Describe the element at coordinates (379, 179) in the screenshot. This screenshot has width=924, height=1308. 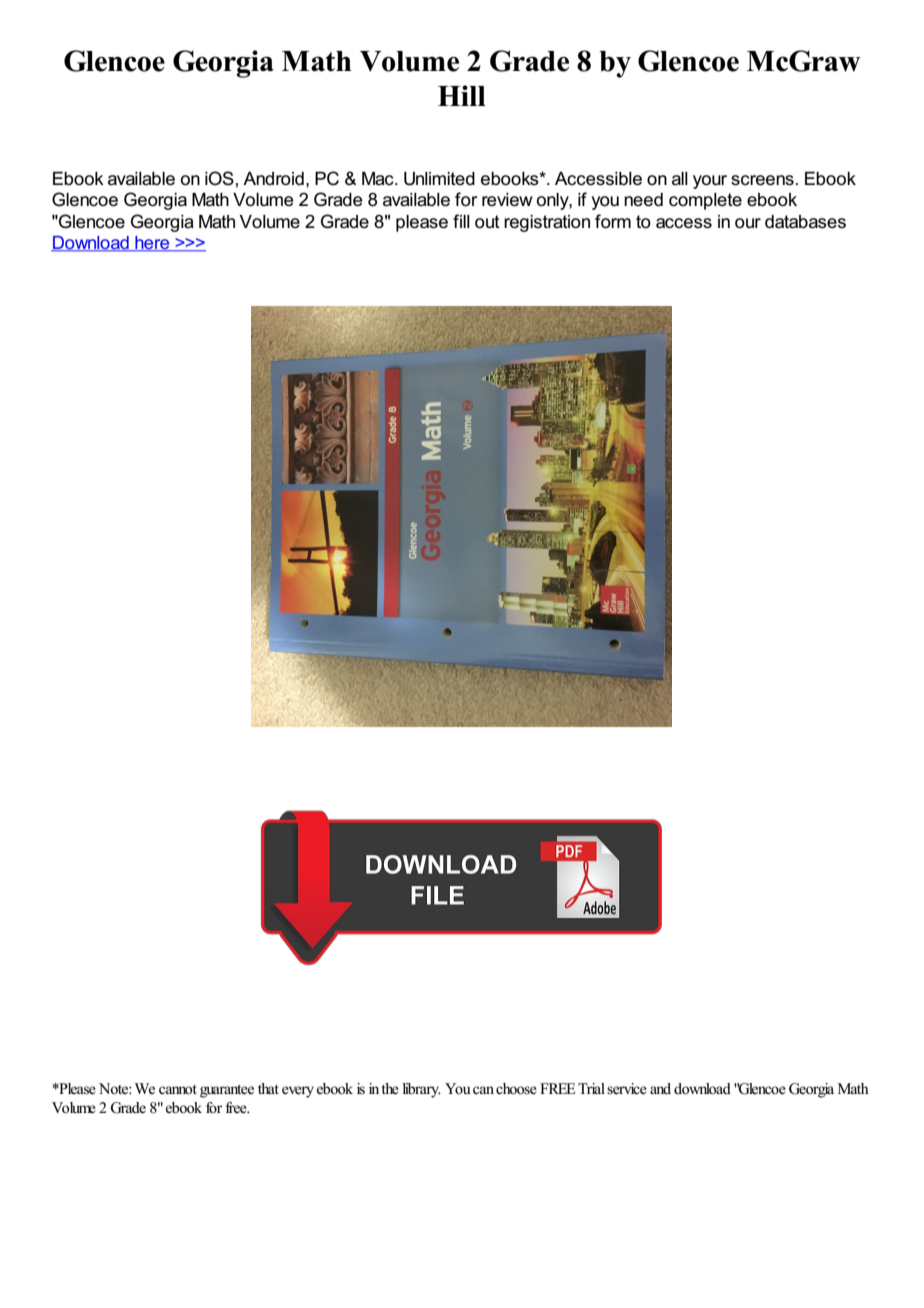
I see `Mac` at that location.
